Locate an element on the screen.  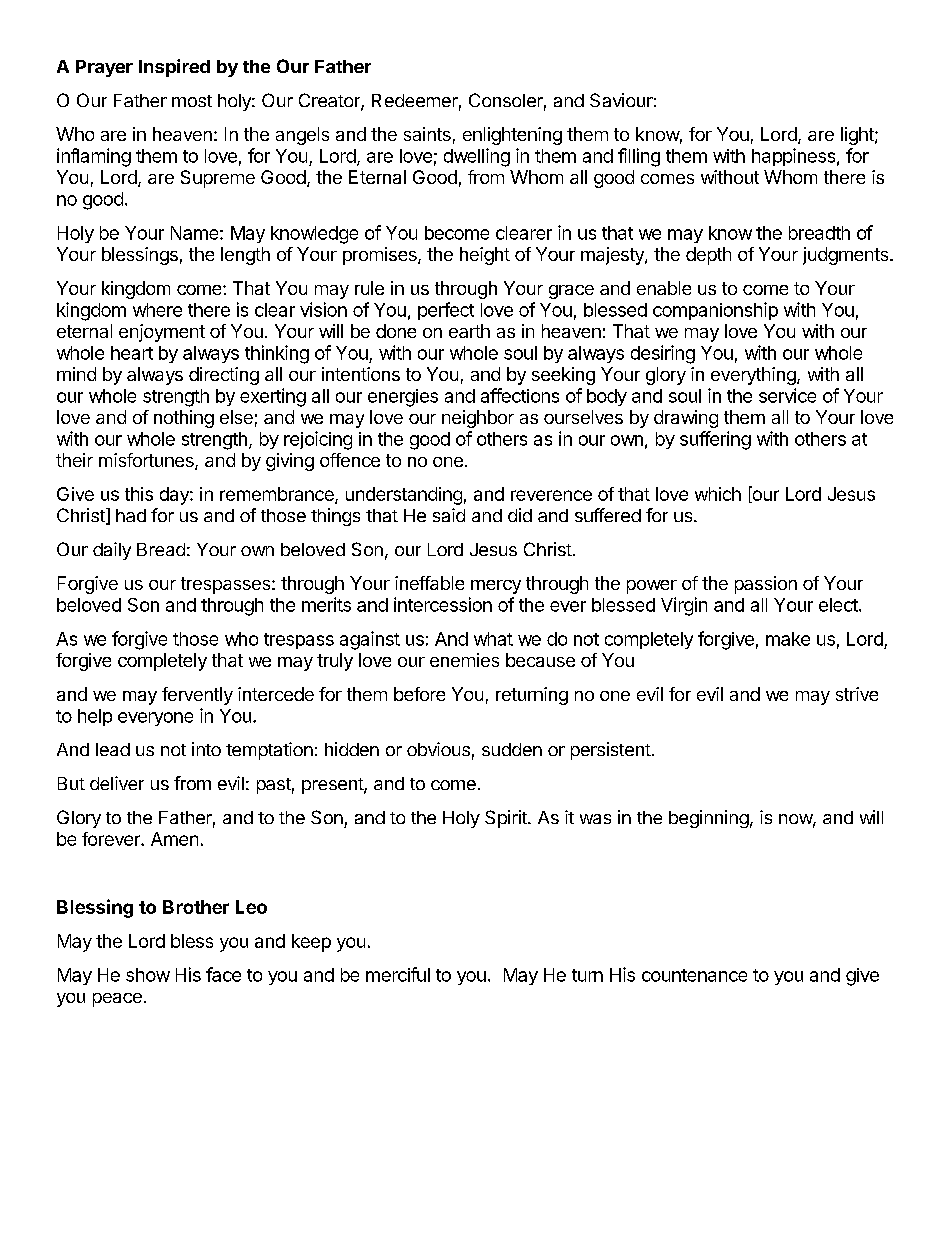
saints is located at coordinates (427, 134).
